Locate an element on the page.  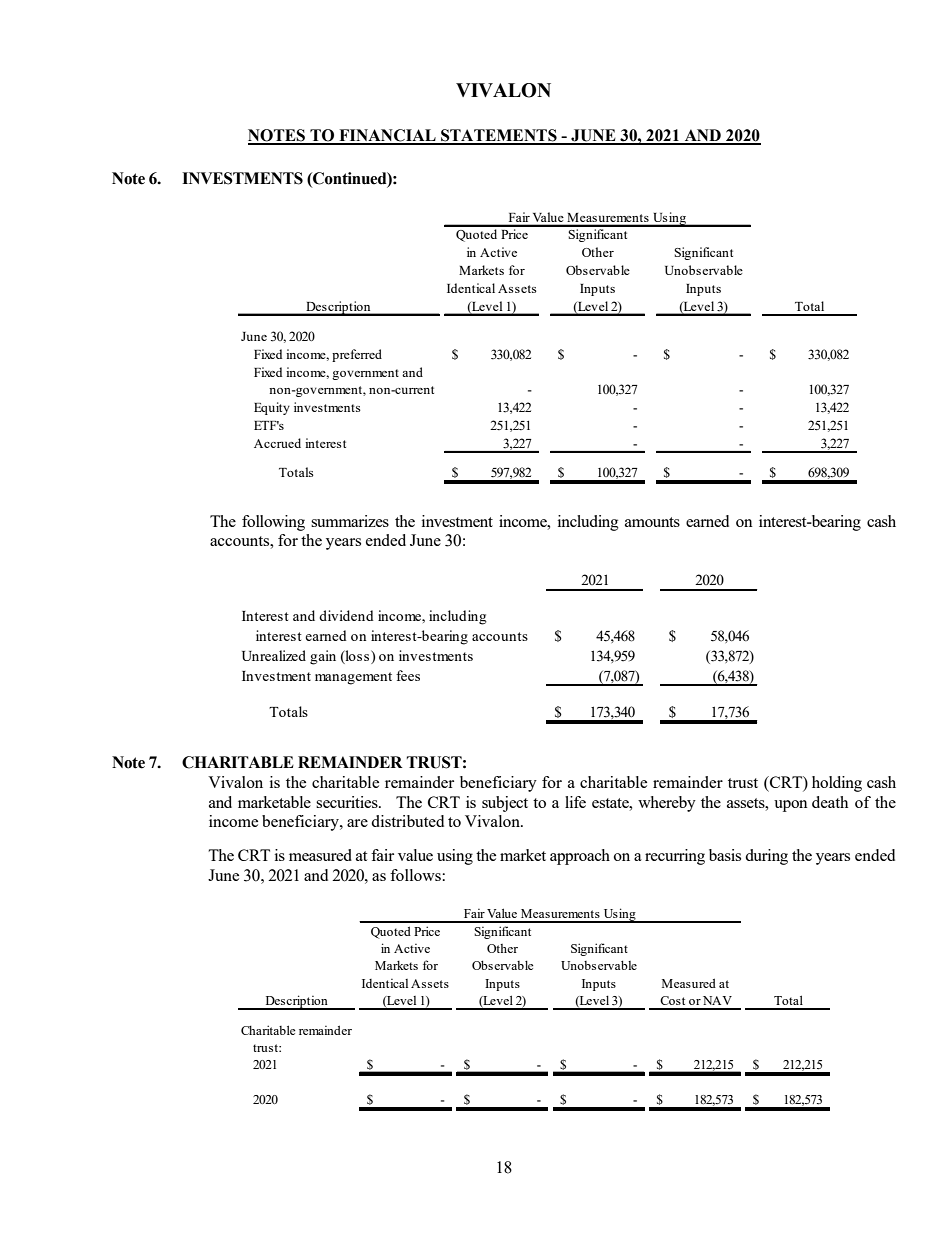
gain is located at coordinates (323, 657).
